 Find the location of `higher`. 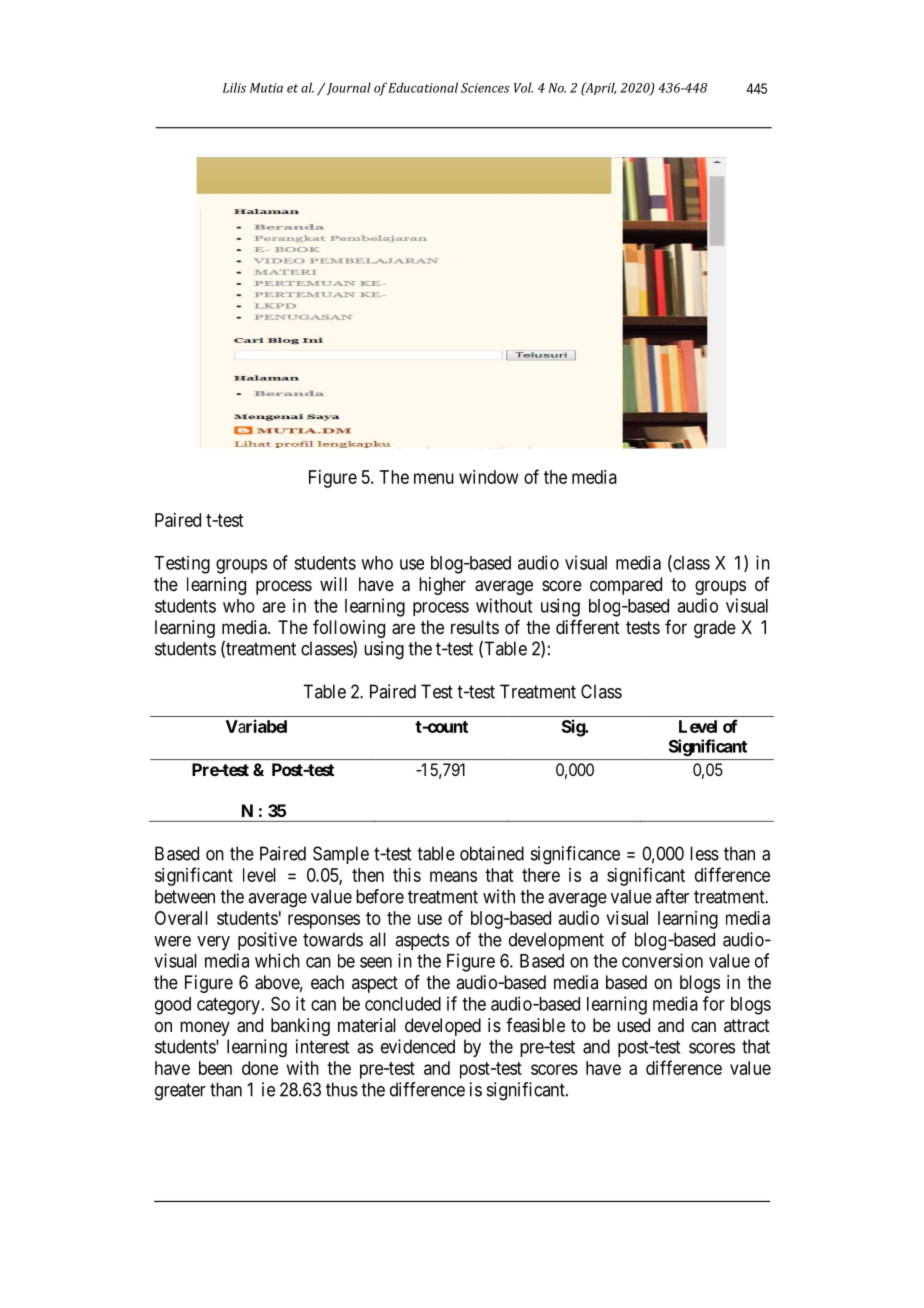

higher is located at coordinates (442, 586).
